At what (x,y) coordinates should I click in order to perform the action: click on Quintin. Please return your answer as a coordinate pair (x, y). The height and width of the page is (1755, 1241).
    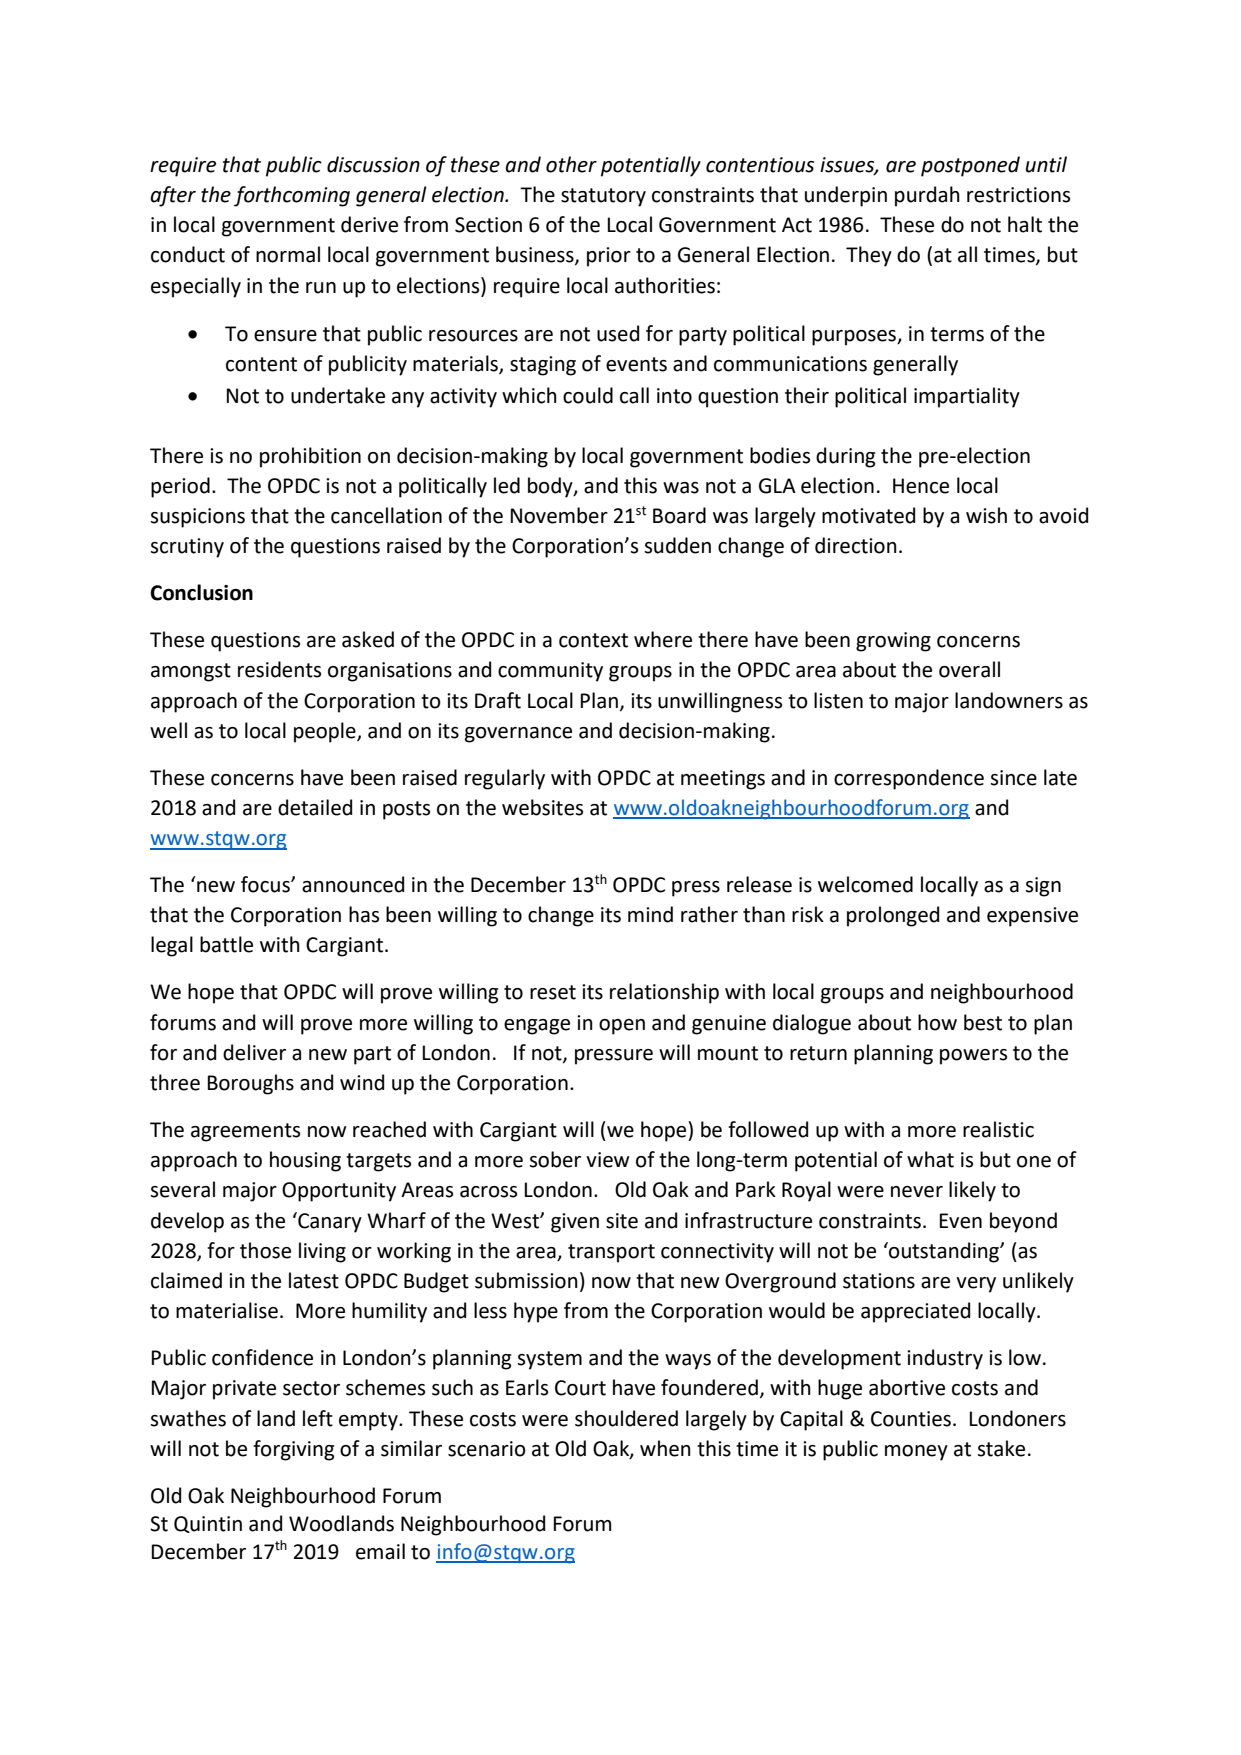
    Looking at the image, I should click on (208, 1524).
